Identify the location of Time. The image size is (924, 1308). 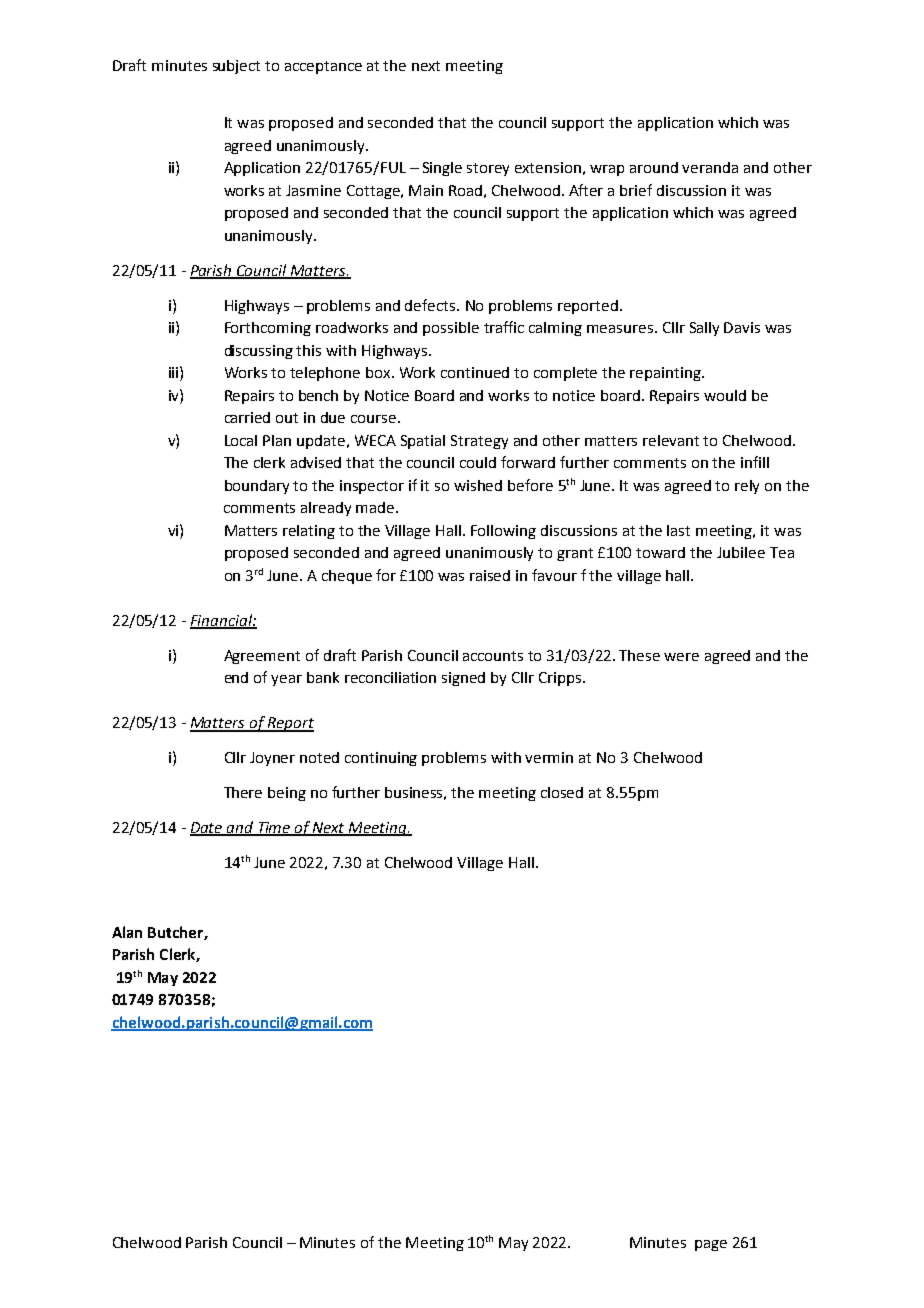
(274, 829).
